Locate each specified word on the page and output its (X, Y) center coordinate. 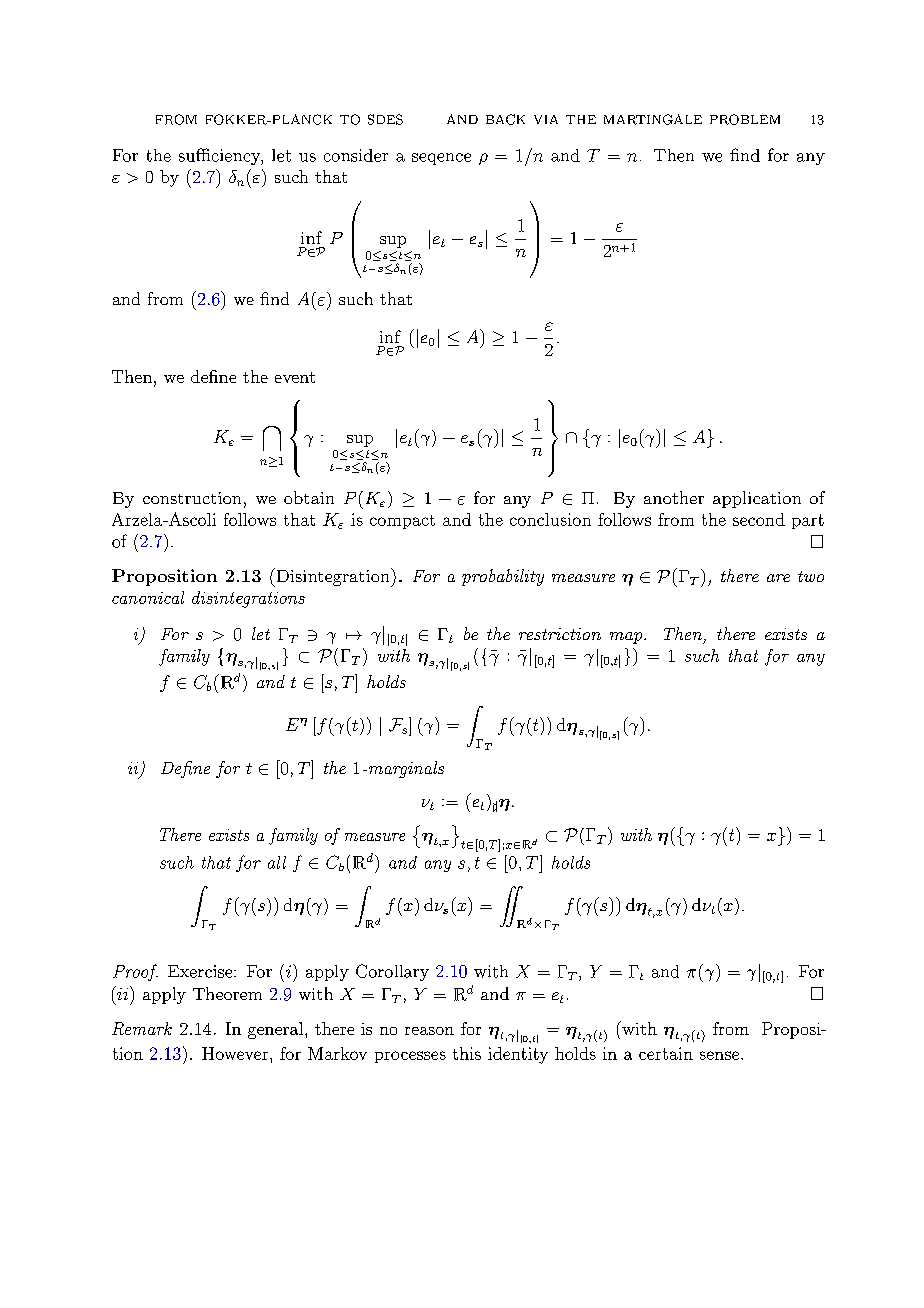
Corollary (392, 972)
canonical (148, 597)
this (467, 1053)
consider (356, 155)
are (778, 578)
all (277, 862)
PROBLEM (745, 119)
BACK (505, 119)
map (626, 638)
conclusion (550, 519)
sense (719, 1055)
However (235, 1053)
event (295, 377)
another (674, 497)
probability (503, 577)
